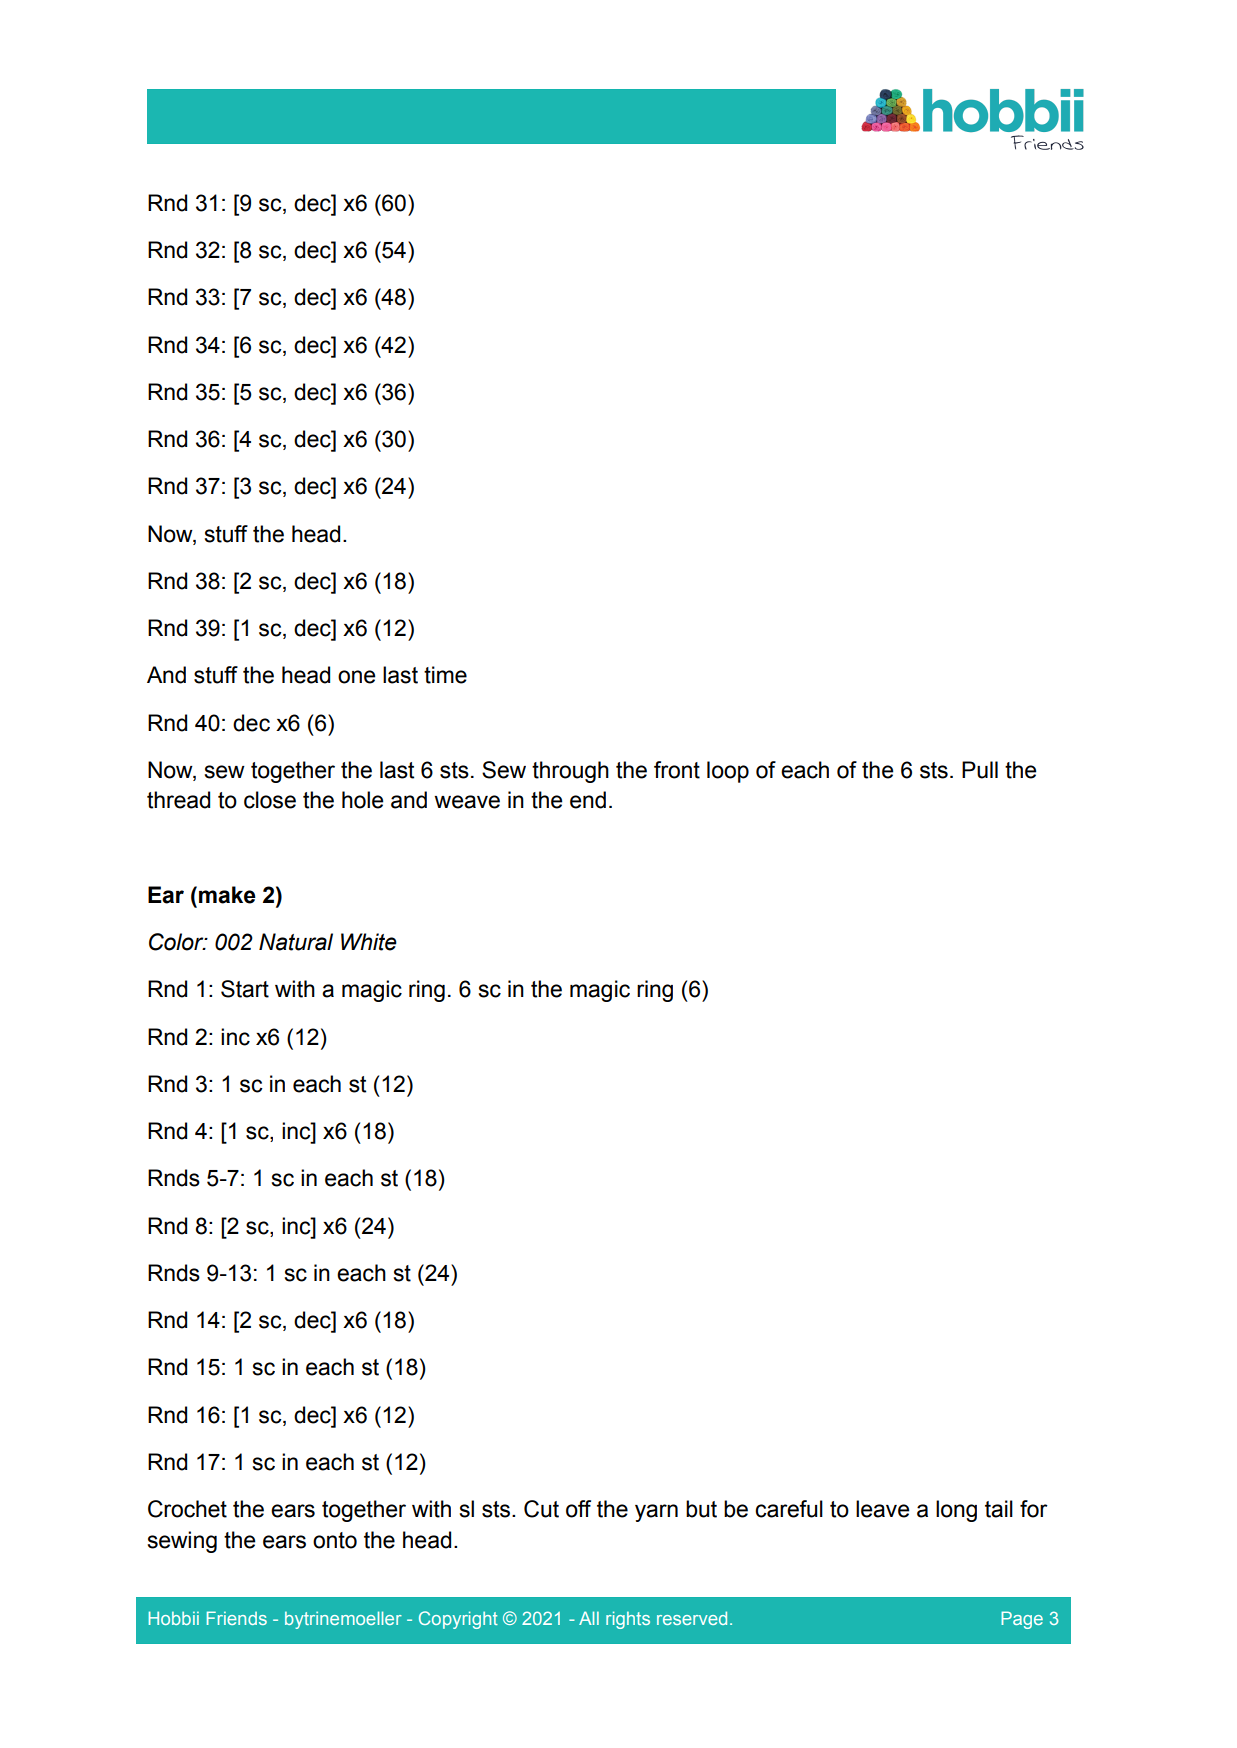 The image size is (1237, 1748). I want to click on make, so click(227, 895).
